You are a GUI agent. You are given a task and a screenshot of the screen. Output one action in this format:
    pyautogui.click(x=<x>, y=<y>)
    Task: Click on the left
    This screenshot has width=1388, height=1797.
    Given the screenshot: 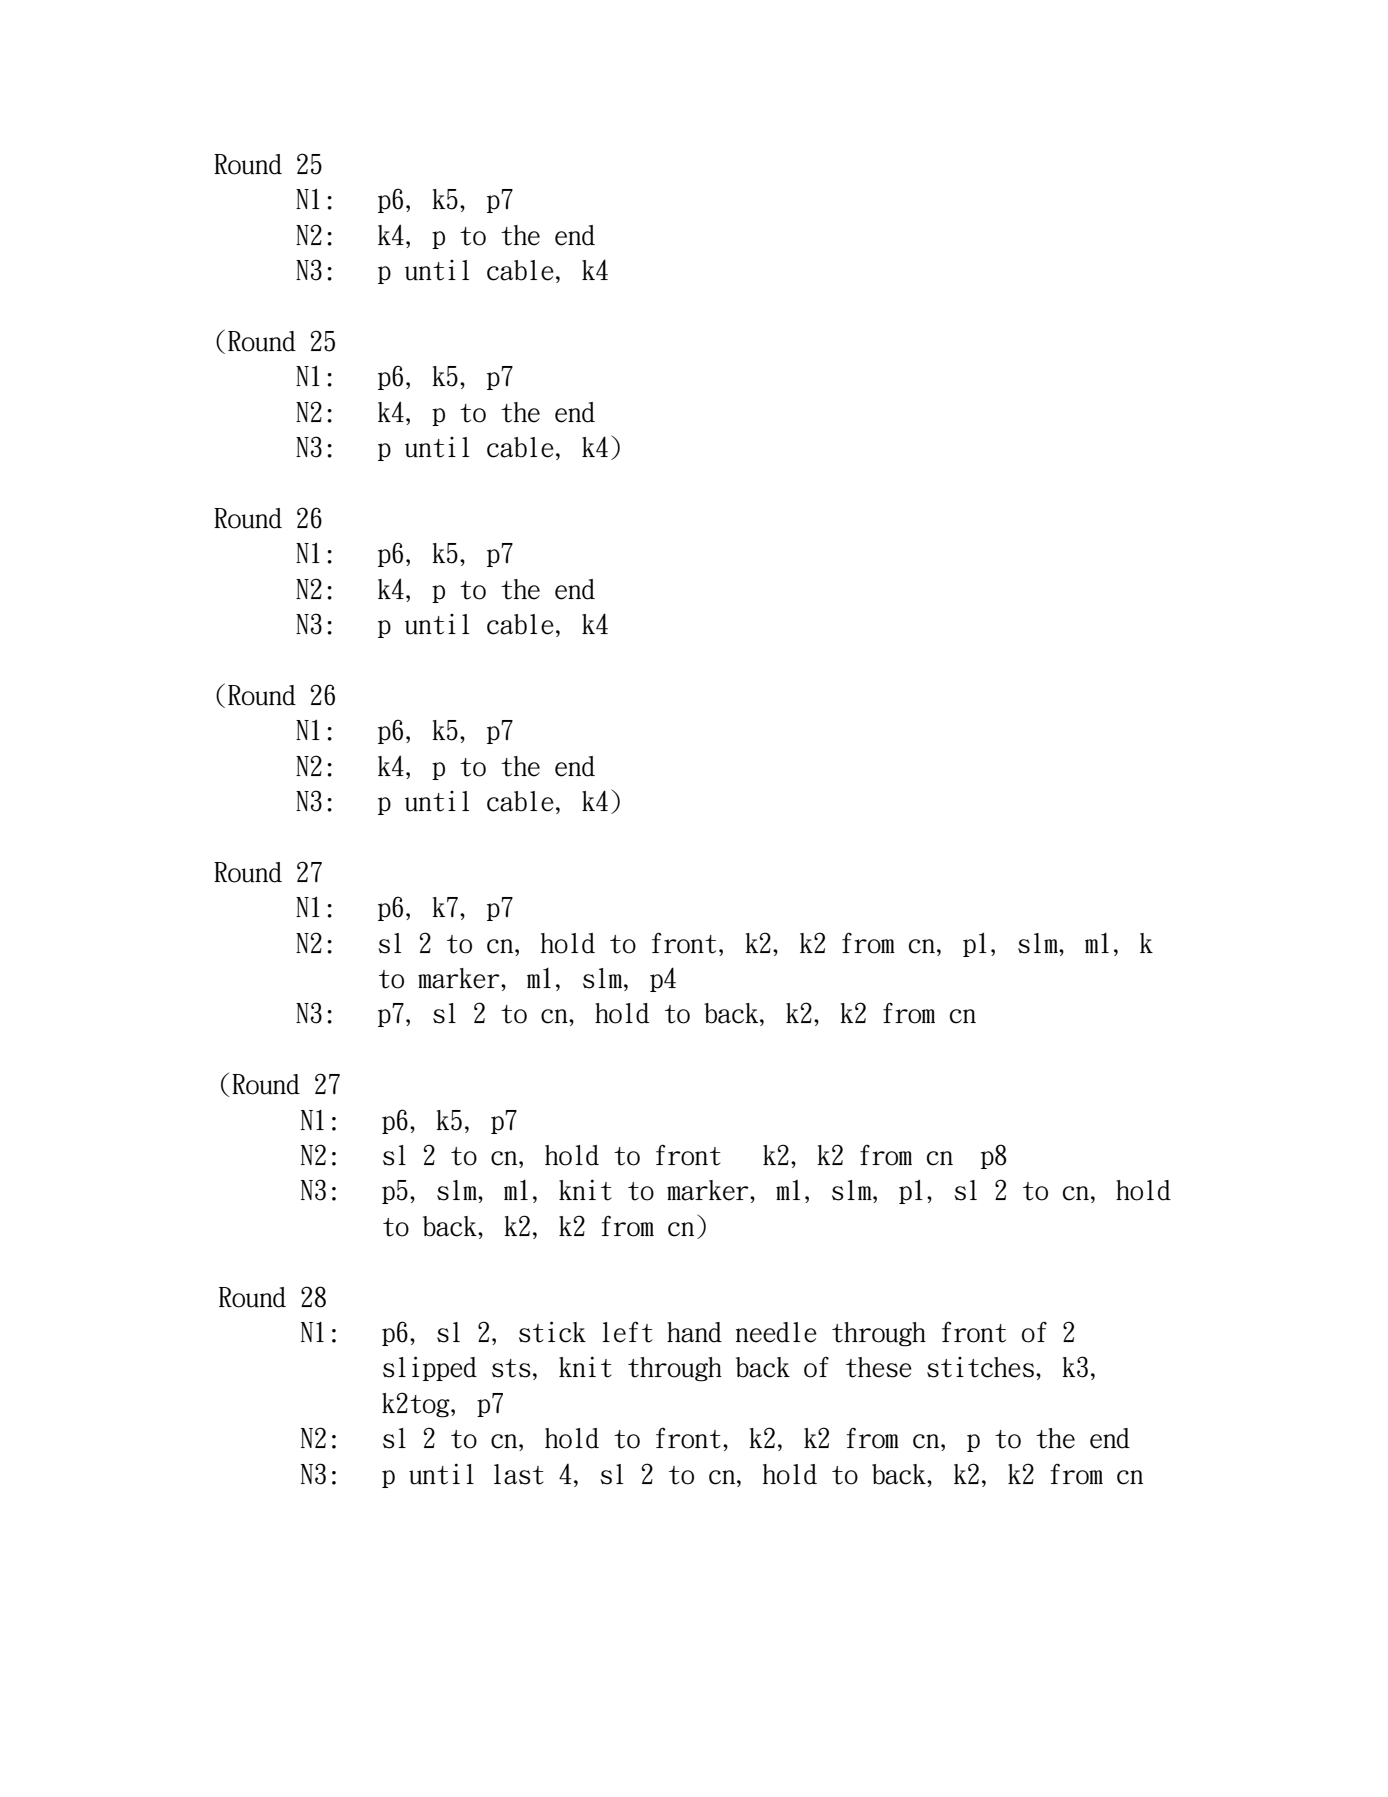 What is the action you would take?
    pyautogui.click(x=627, y=1332)
